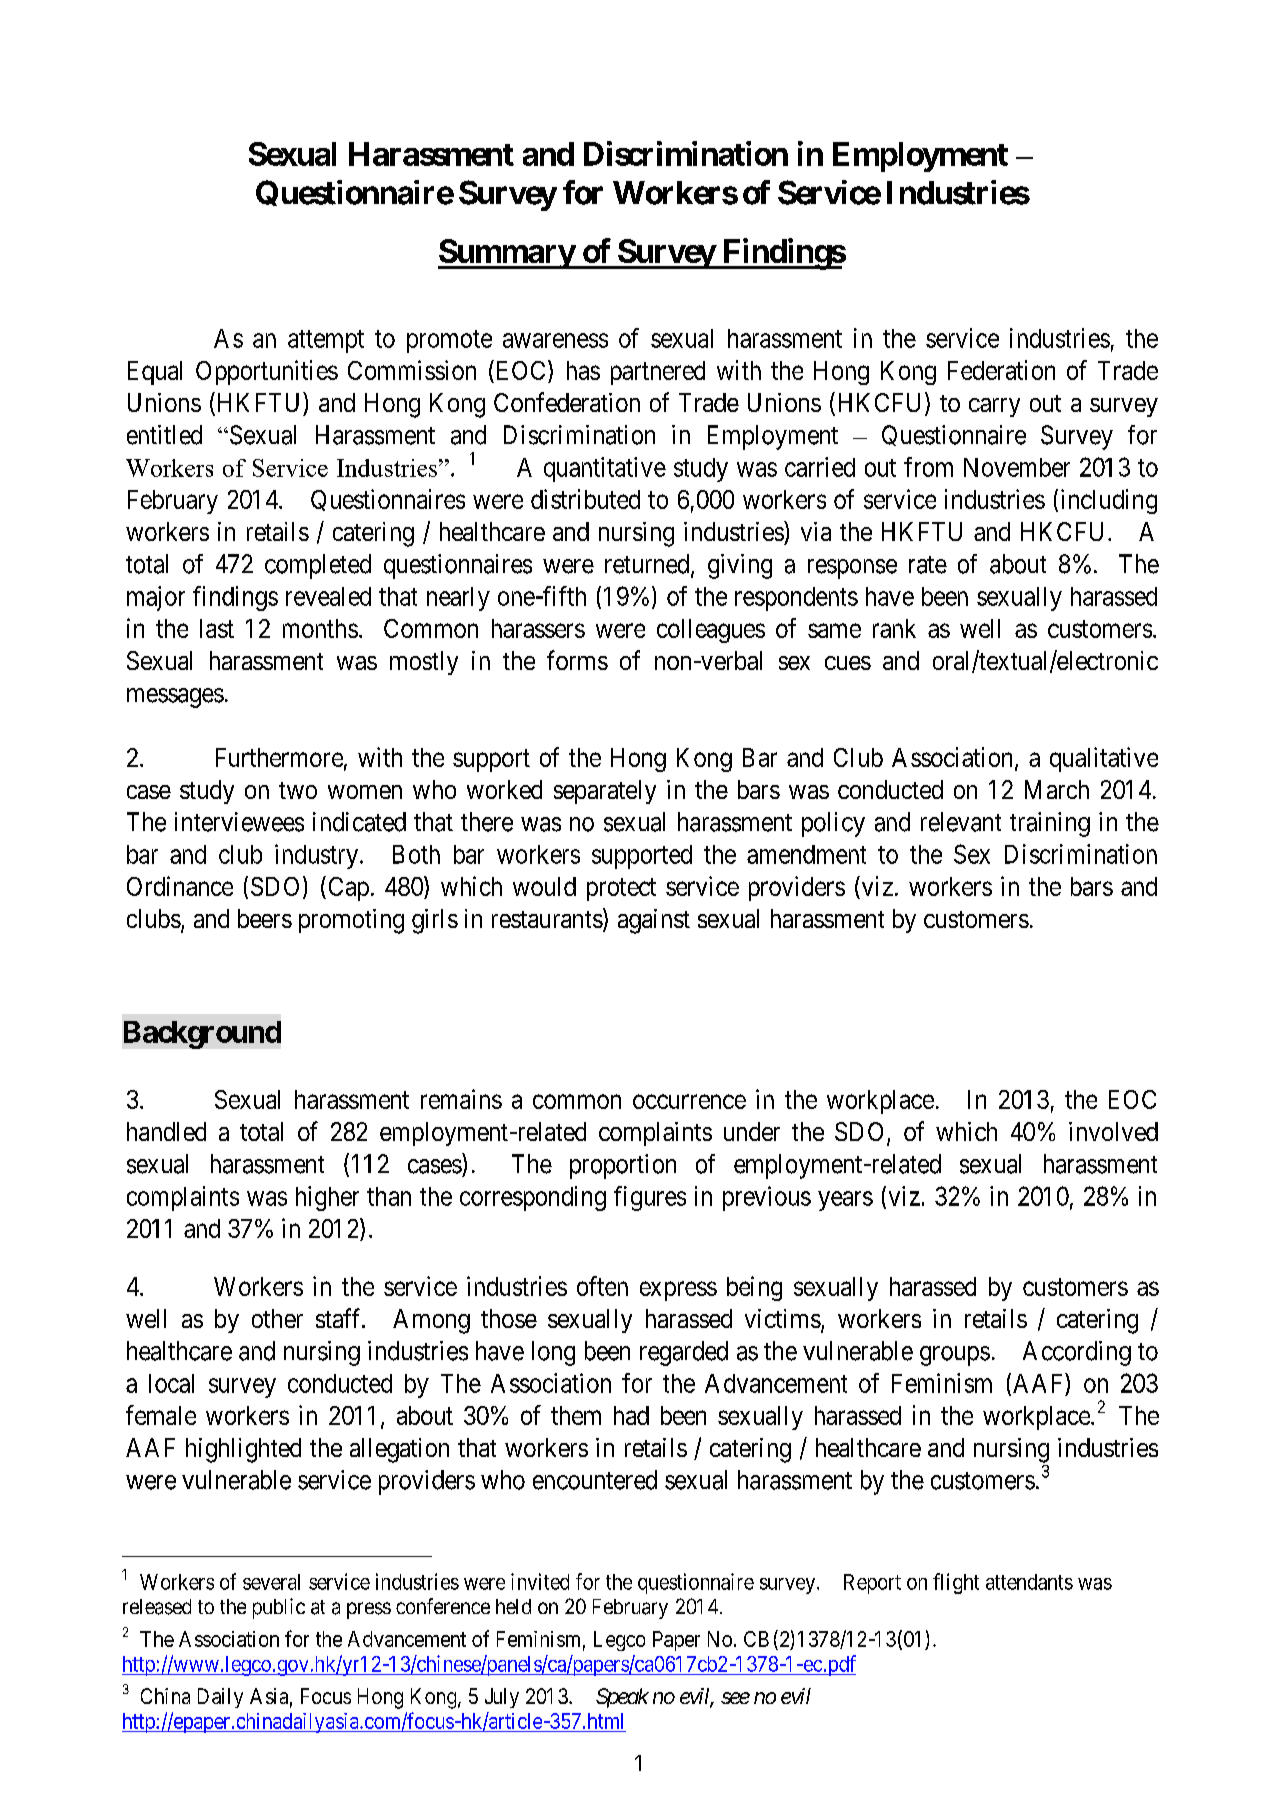 The height and width of the screenshot is (1810, 1280). What do you see at coordinates (994, 407) in the screenshot?
I see `carry` at bounding box center [994, 407].
